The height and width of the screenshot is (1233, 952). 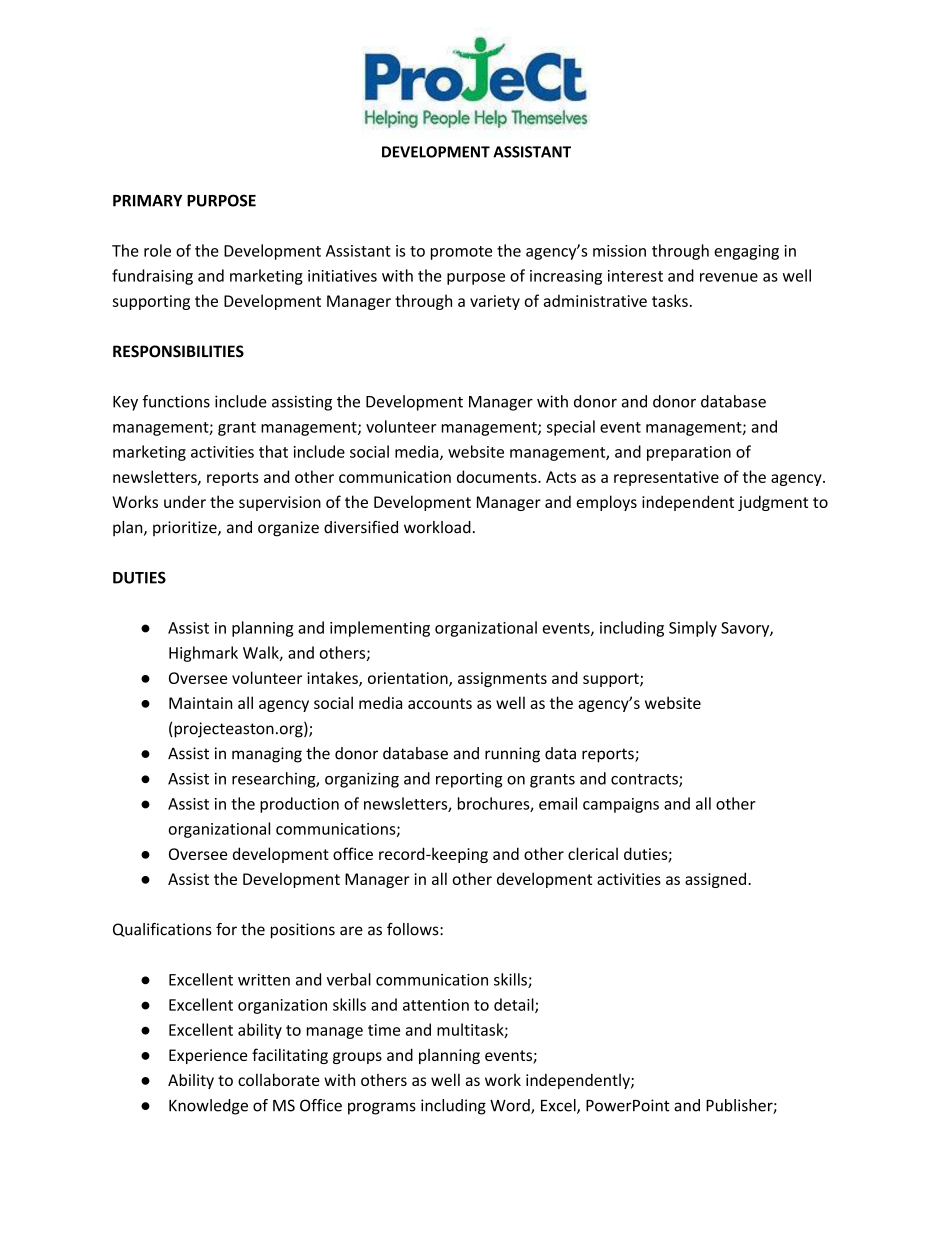 I want to click on assigned, so click(x=717, y=880).
